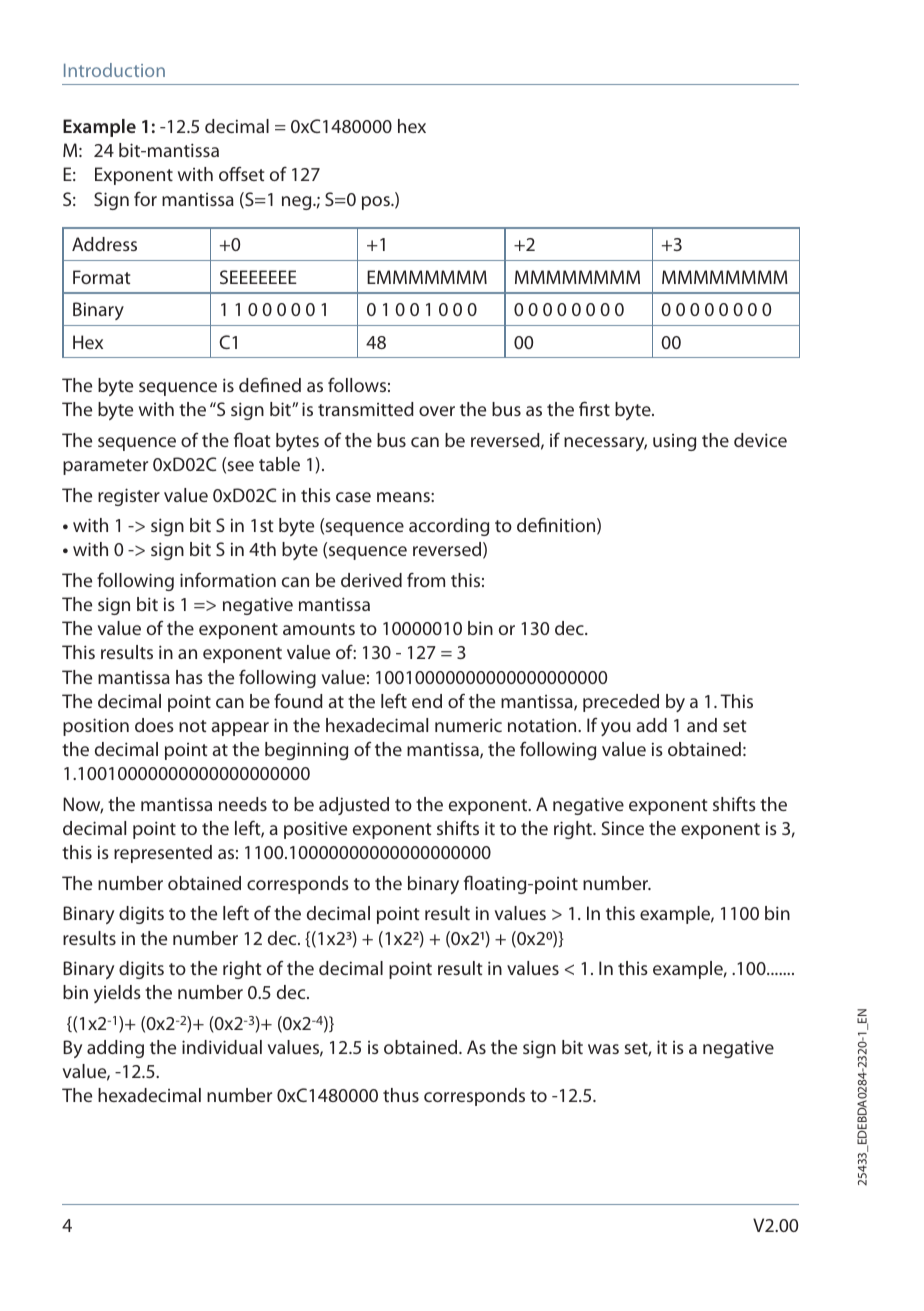  What do you see at coordinates (114, 70) in the screenshot?
I see `Introduction` at bounding box center [114, 70].
